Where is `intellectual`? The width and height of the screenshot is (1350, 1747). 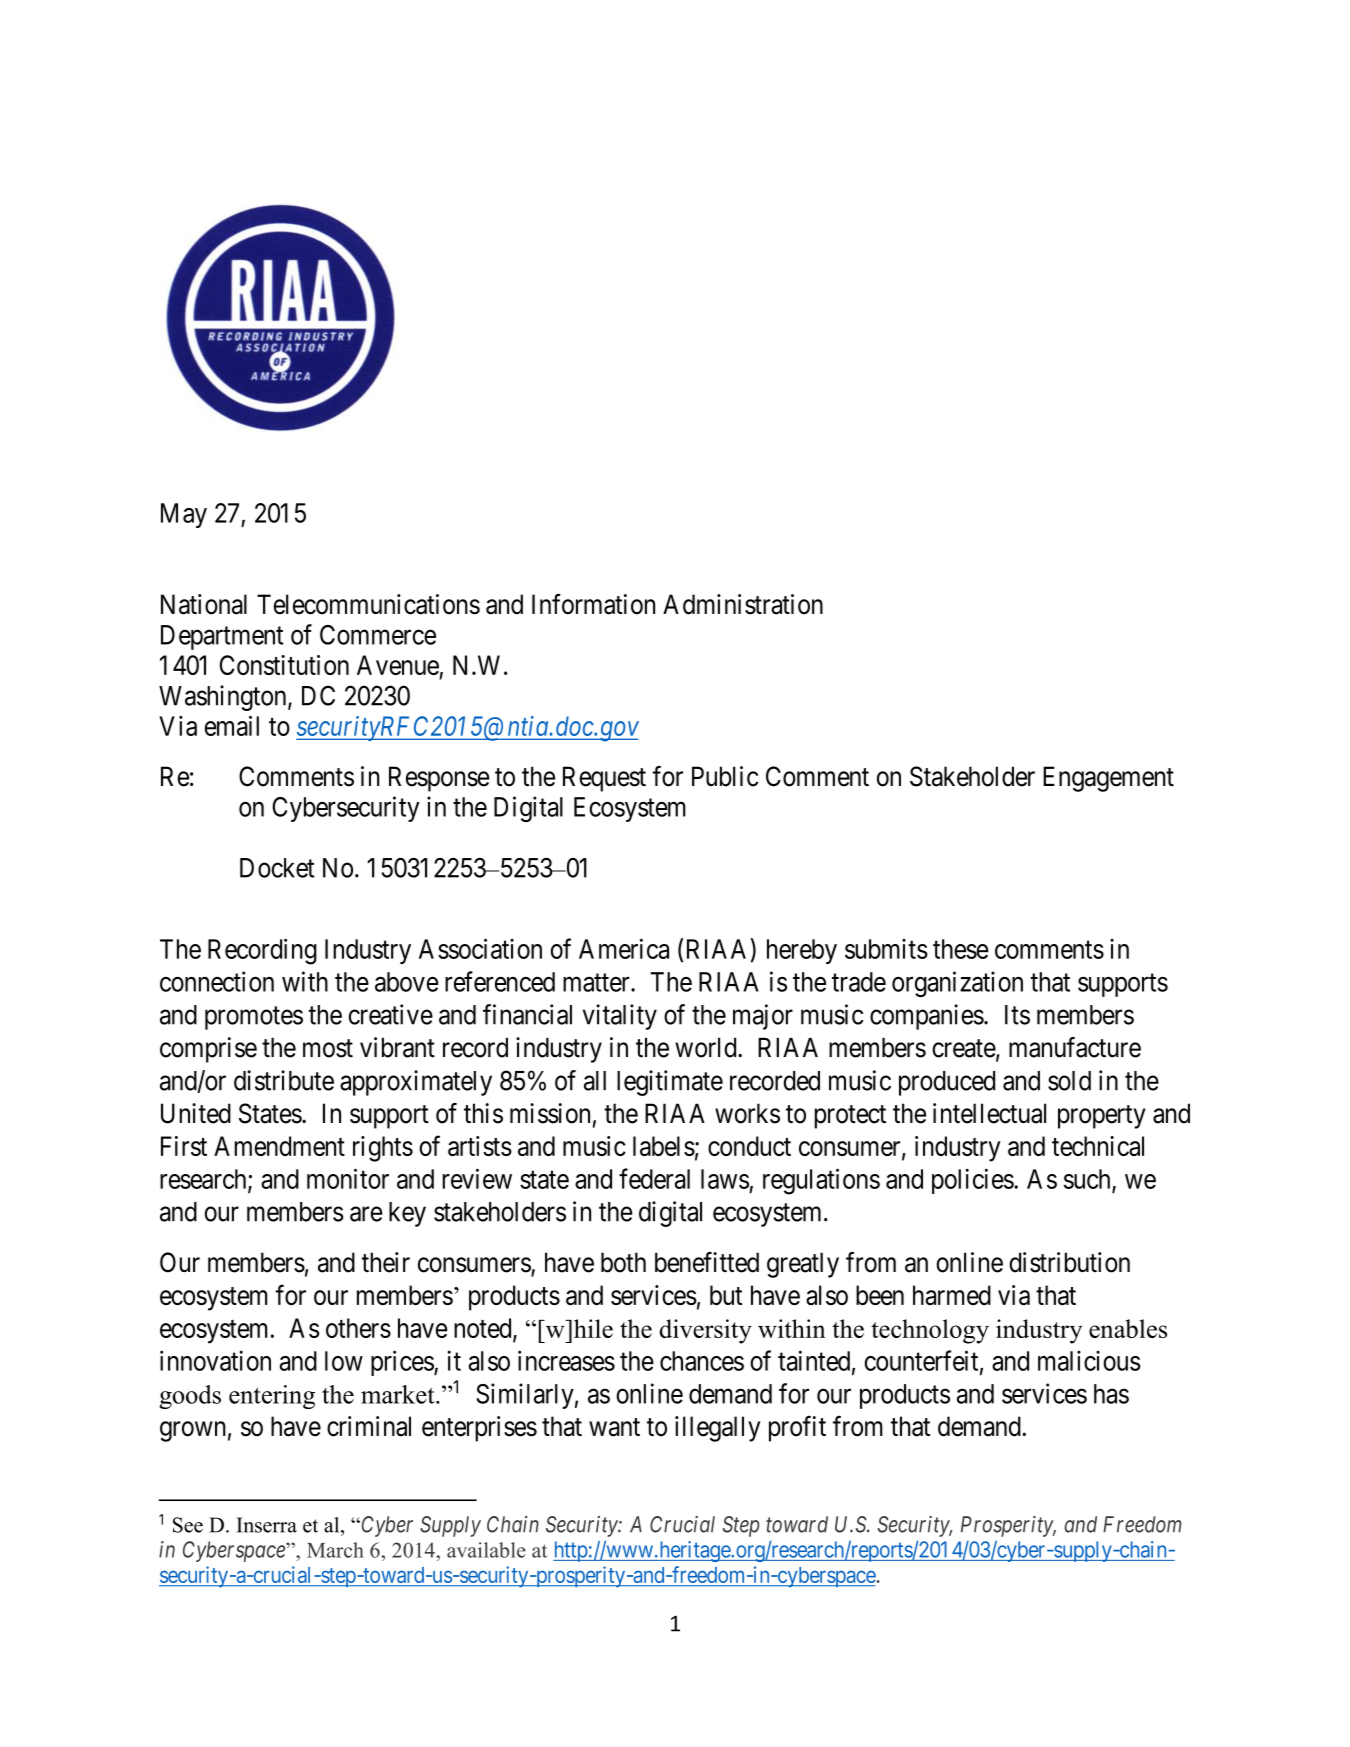 intellectual is located at coordinates (989, 1113).
